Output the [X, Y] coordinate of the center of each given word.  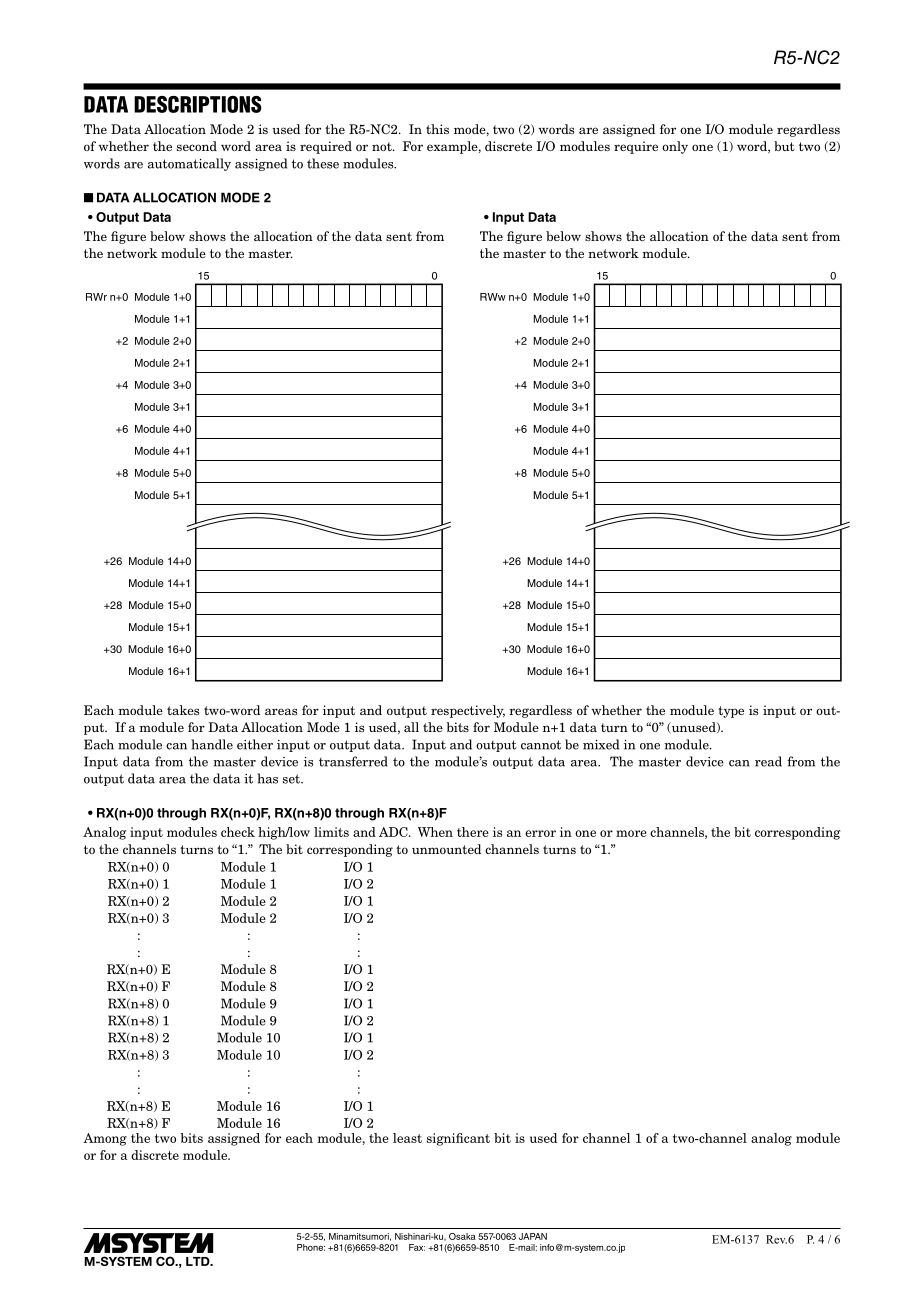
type [731, 712]
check [238, 832]
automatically [189, 164]
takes [183, 710]
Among [105, 1139]
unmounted [446, 849]
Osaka [462, 1236]
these [323, 163]
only [675, 147]
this [437, 129]
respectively [468, 711]
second [197, 146]
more [631, 833]
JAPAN [533, 1236]
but [784, 146]
